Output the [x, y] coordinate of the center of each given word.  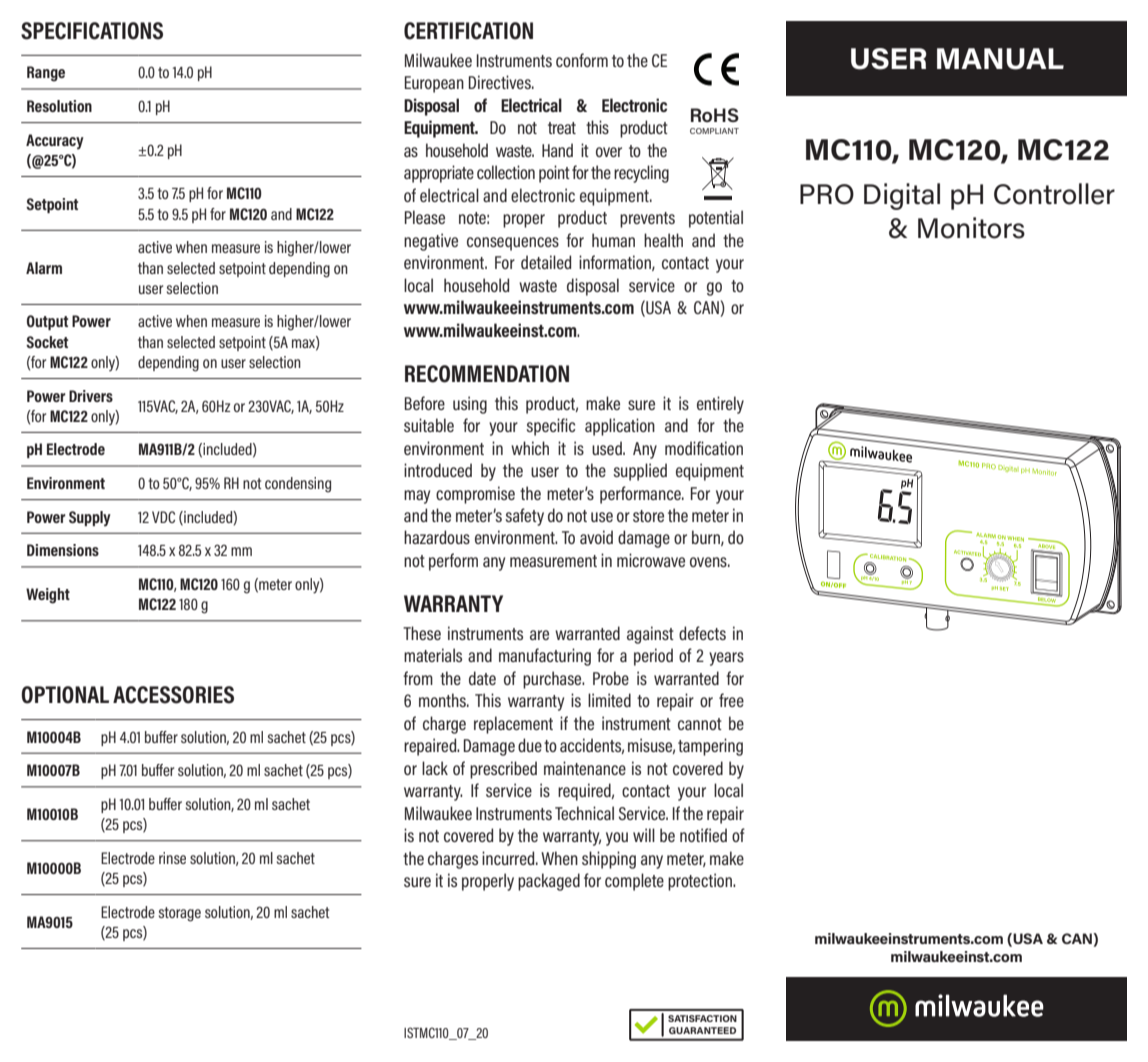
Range [46, 74]
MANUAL [1000, 59]
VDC [163, 517]
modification [704, 448]
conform [582, 60]
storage [180, 914]
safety [525, 517]
